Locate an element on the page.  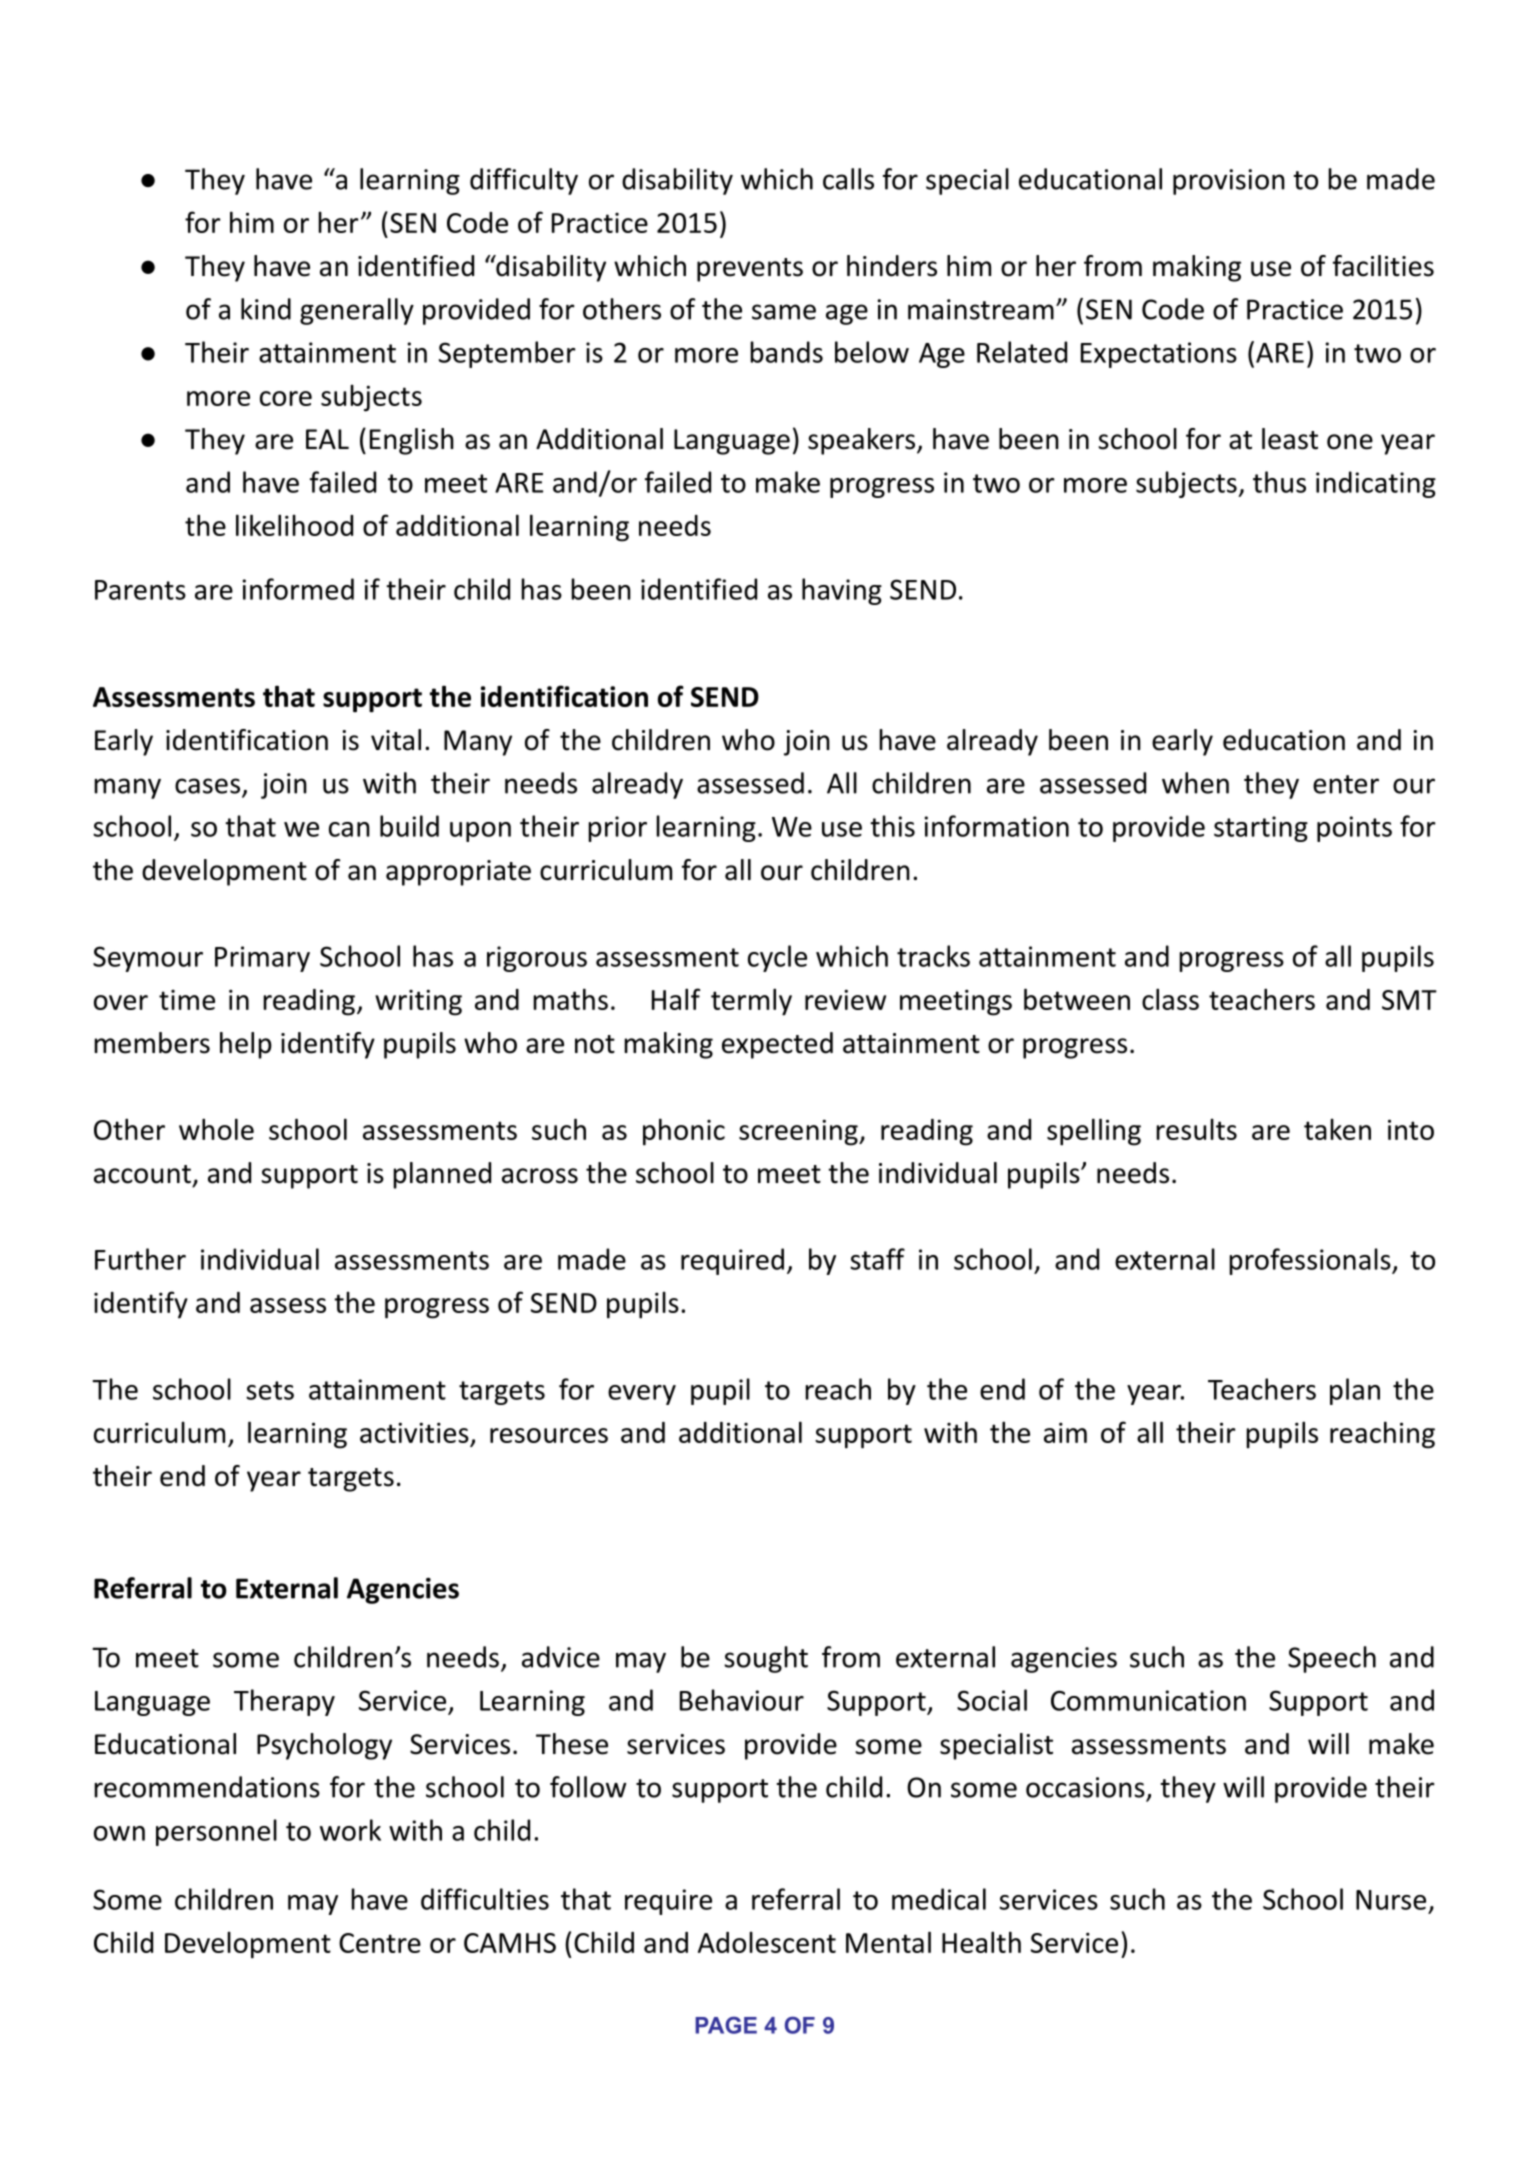
Nurse is located at coordinates (1391, 1900).
